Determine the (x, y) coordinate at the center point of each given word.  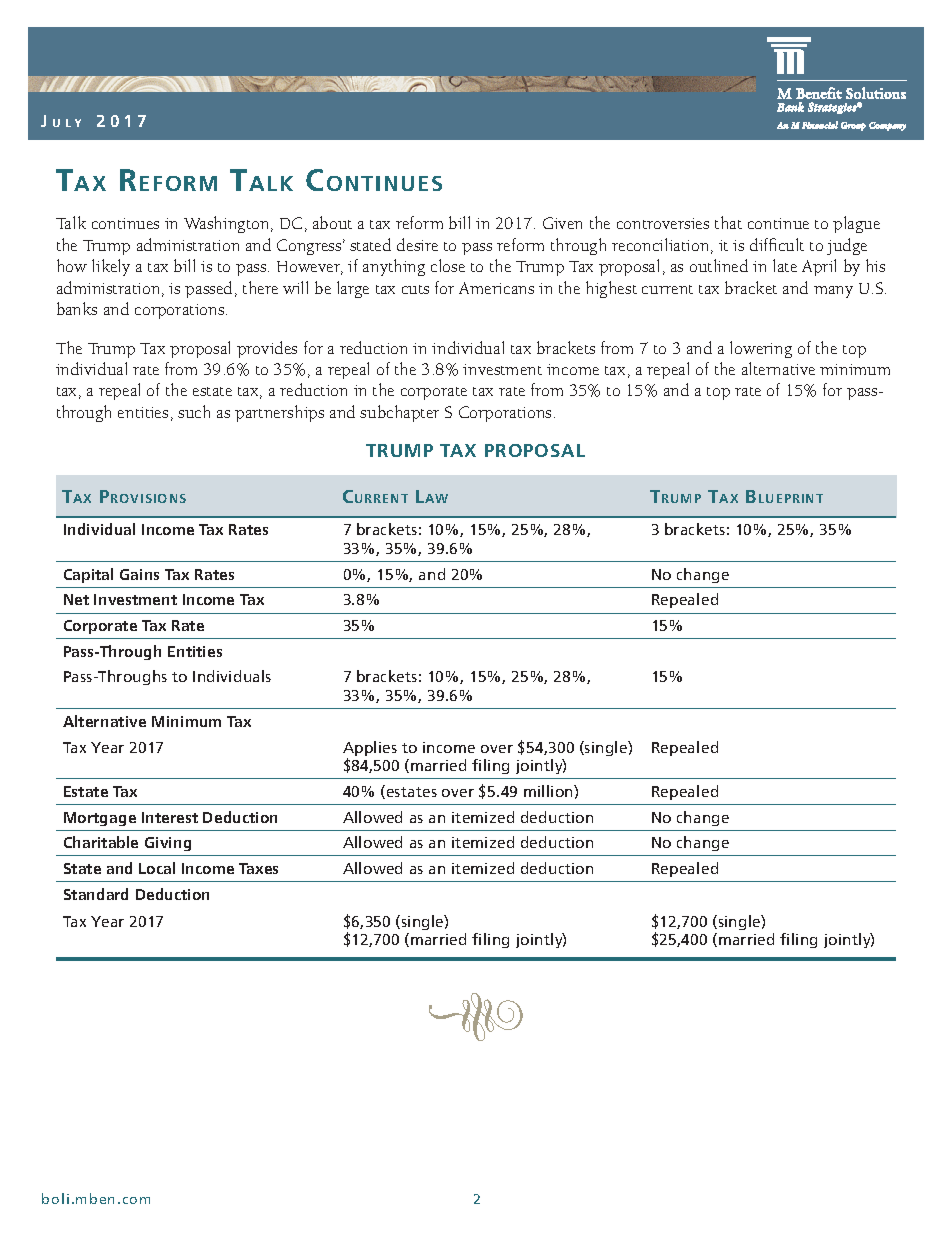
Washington (228, 224)
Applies (370, 750)
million (549, 791)
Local (157, 868)
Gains (139, 574)
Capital (88, 575)
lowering (761, 349)
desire (417, 244)
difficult (777, 244)
